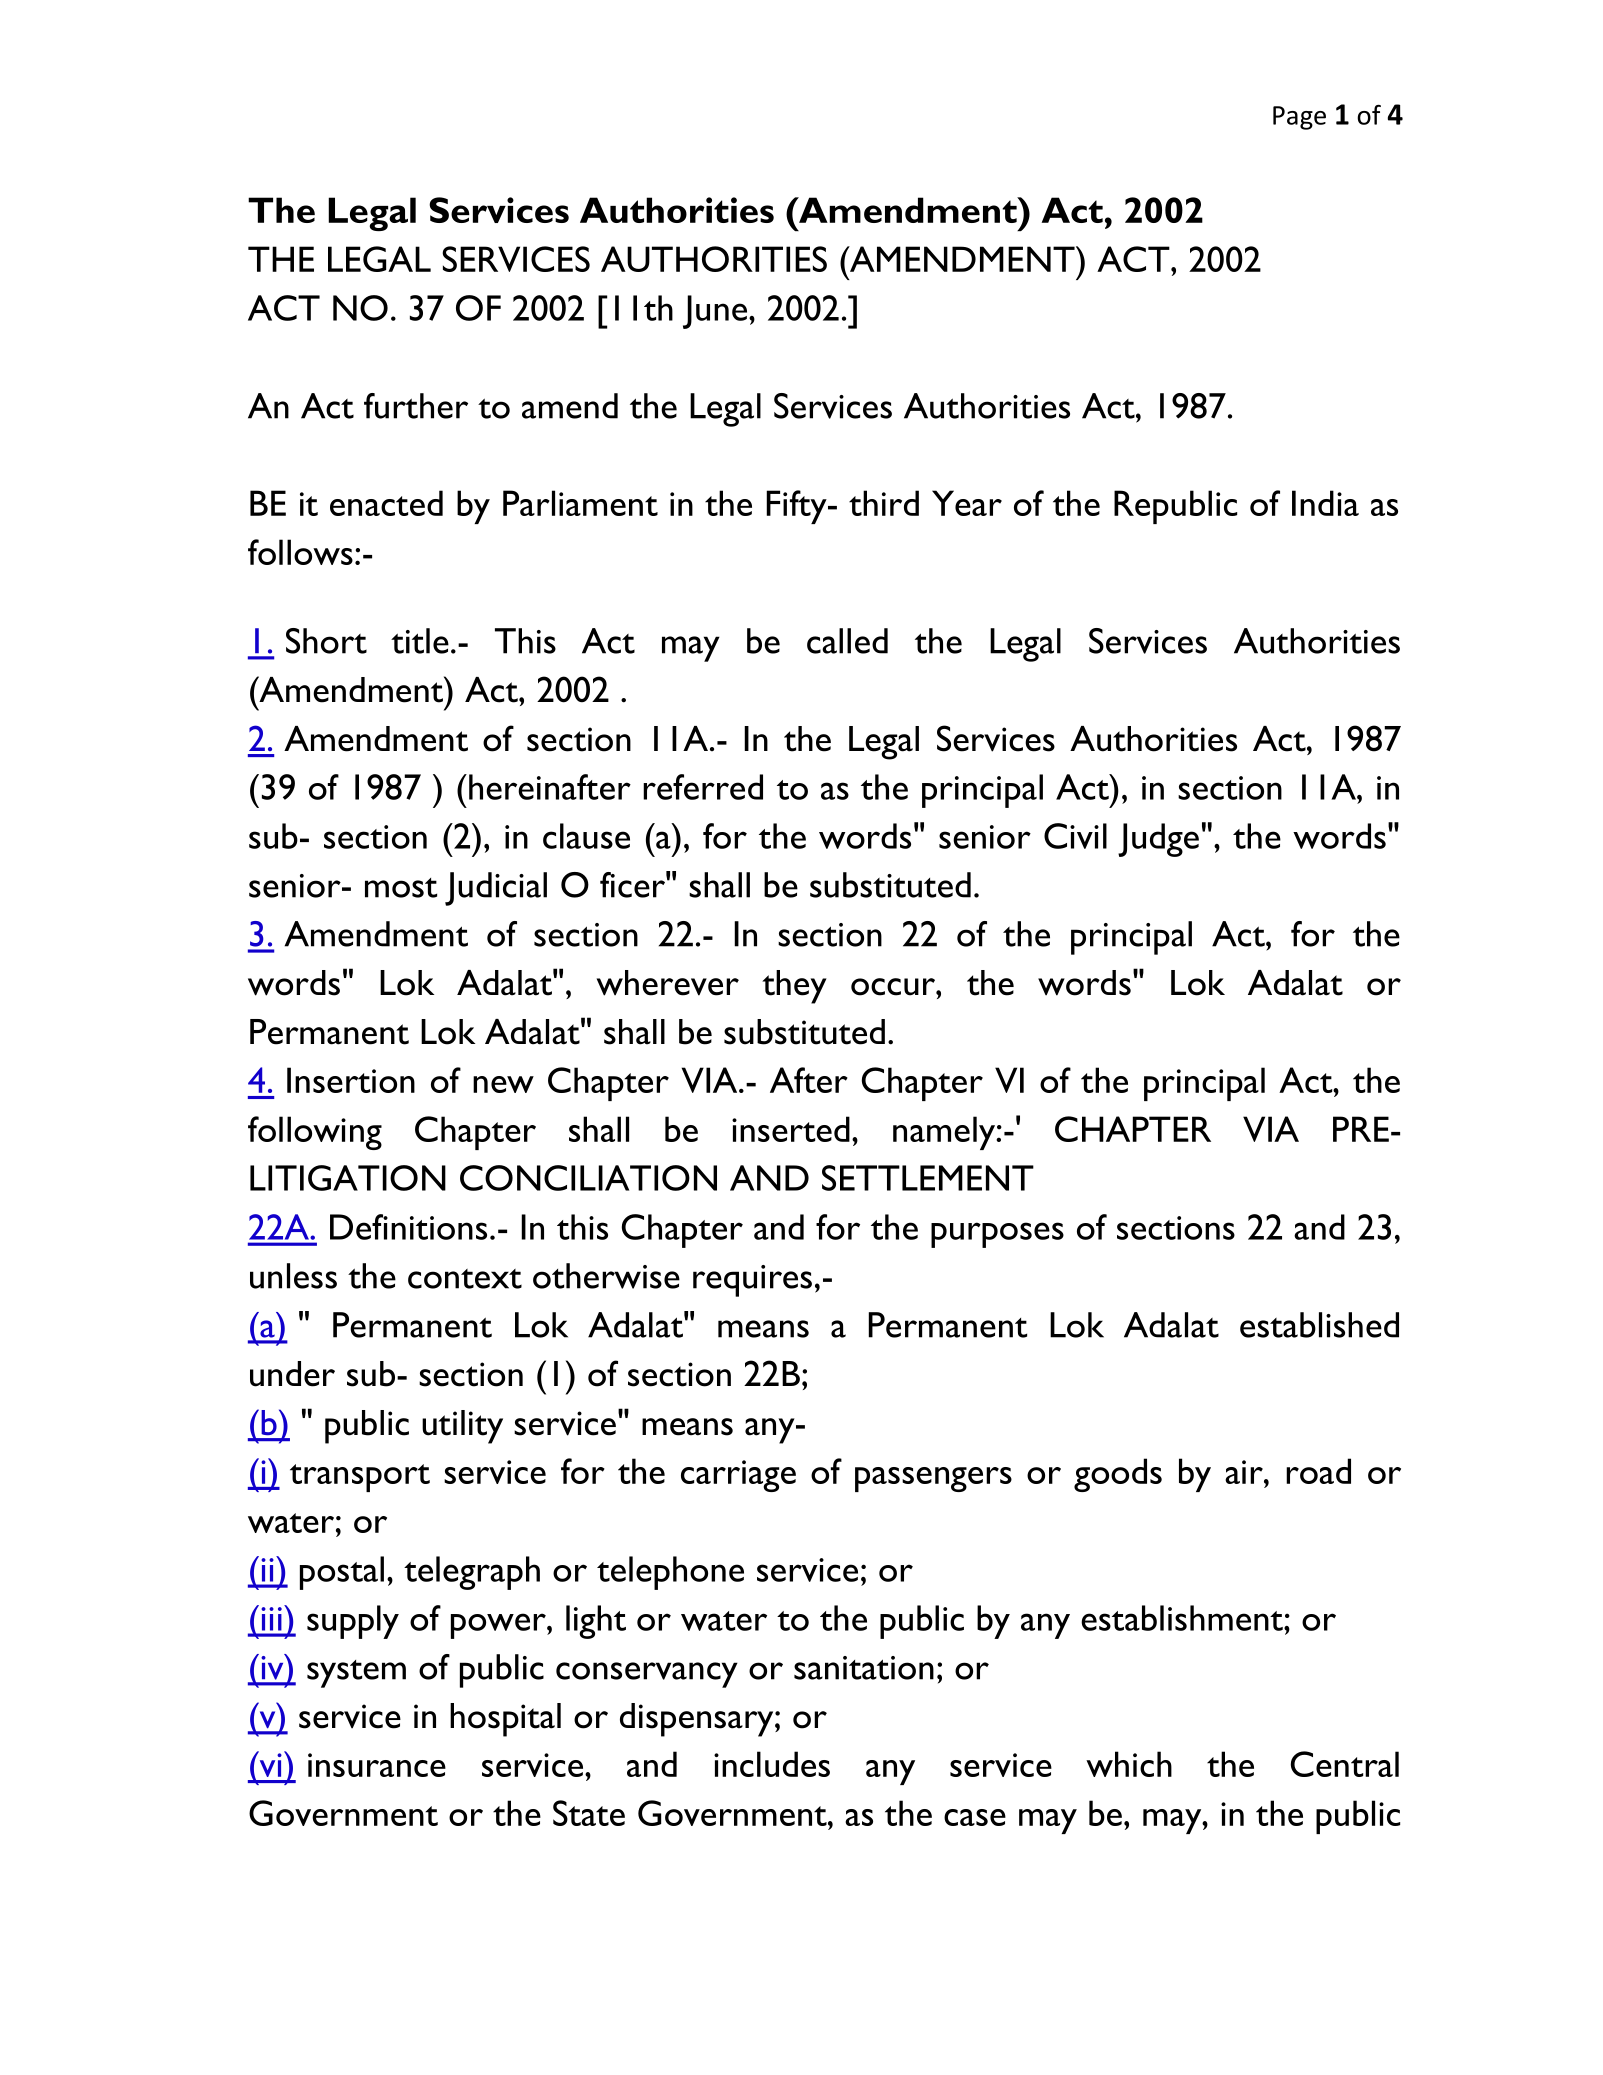 The image size is (1603, 2075). Describe the element at coordinates (772, 1764) in the page. I see `includes` at that location.
